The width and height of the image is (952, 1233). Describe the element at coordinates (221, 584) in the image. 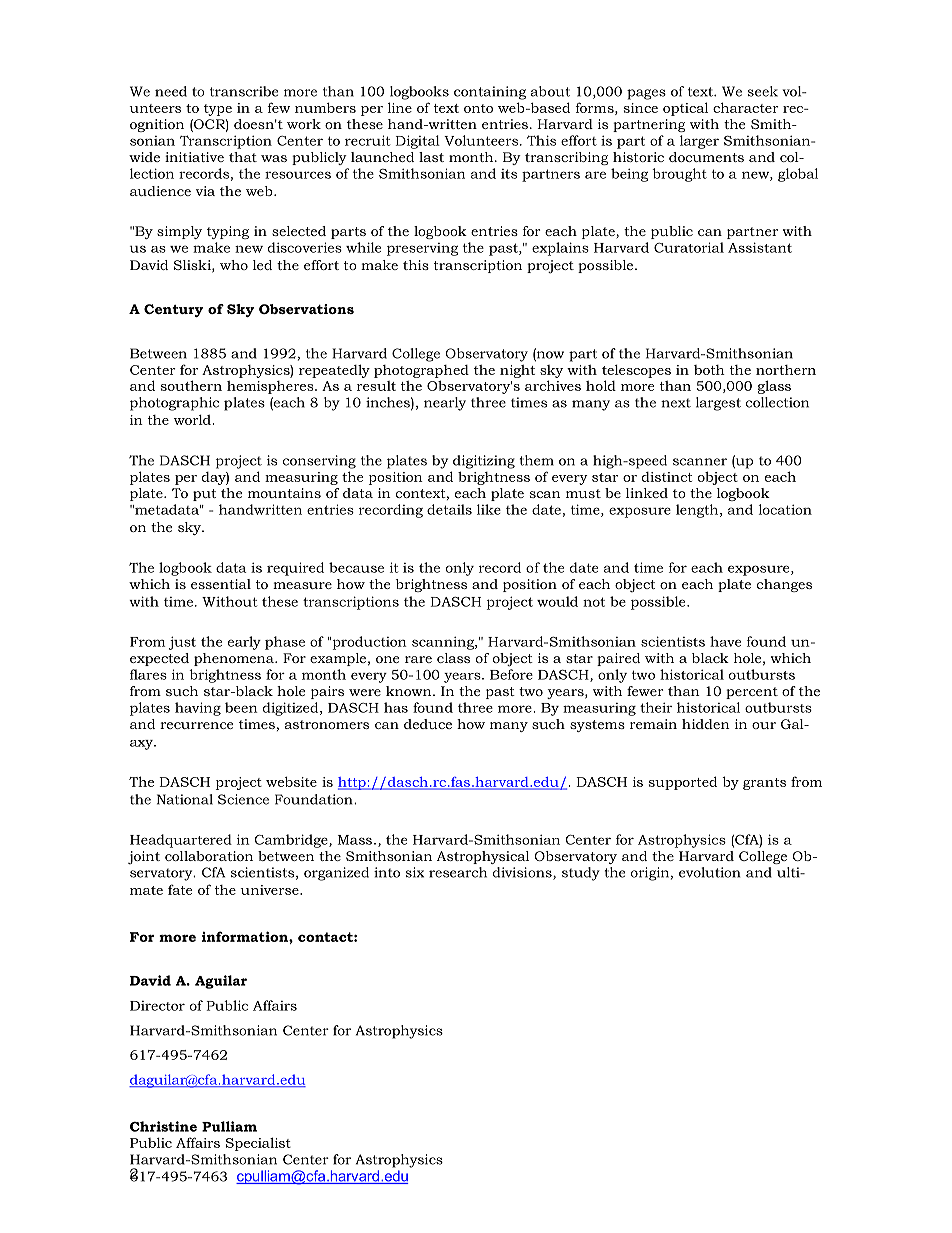

I see `essential` at that location.
